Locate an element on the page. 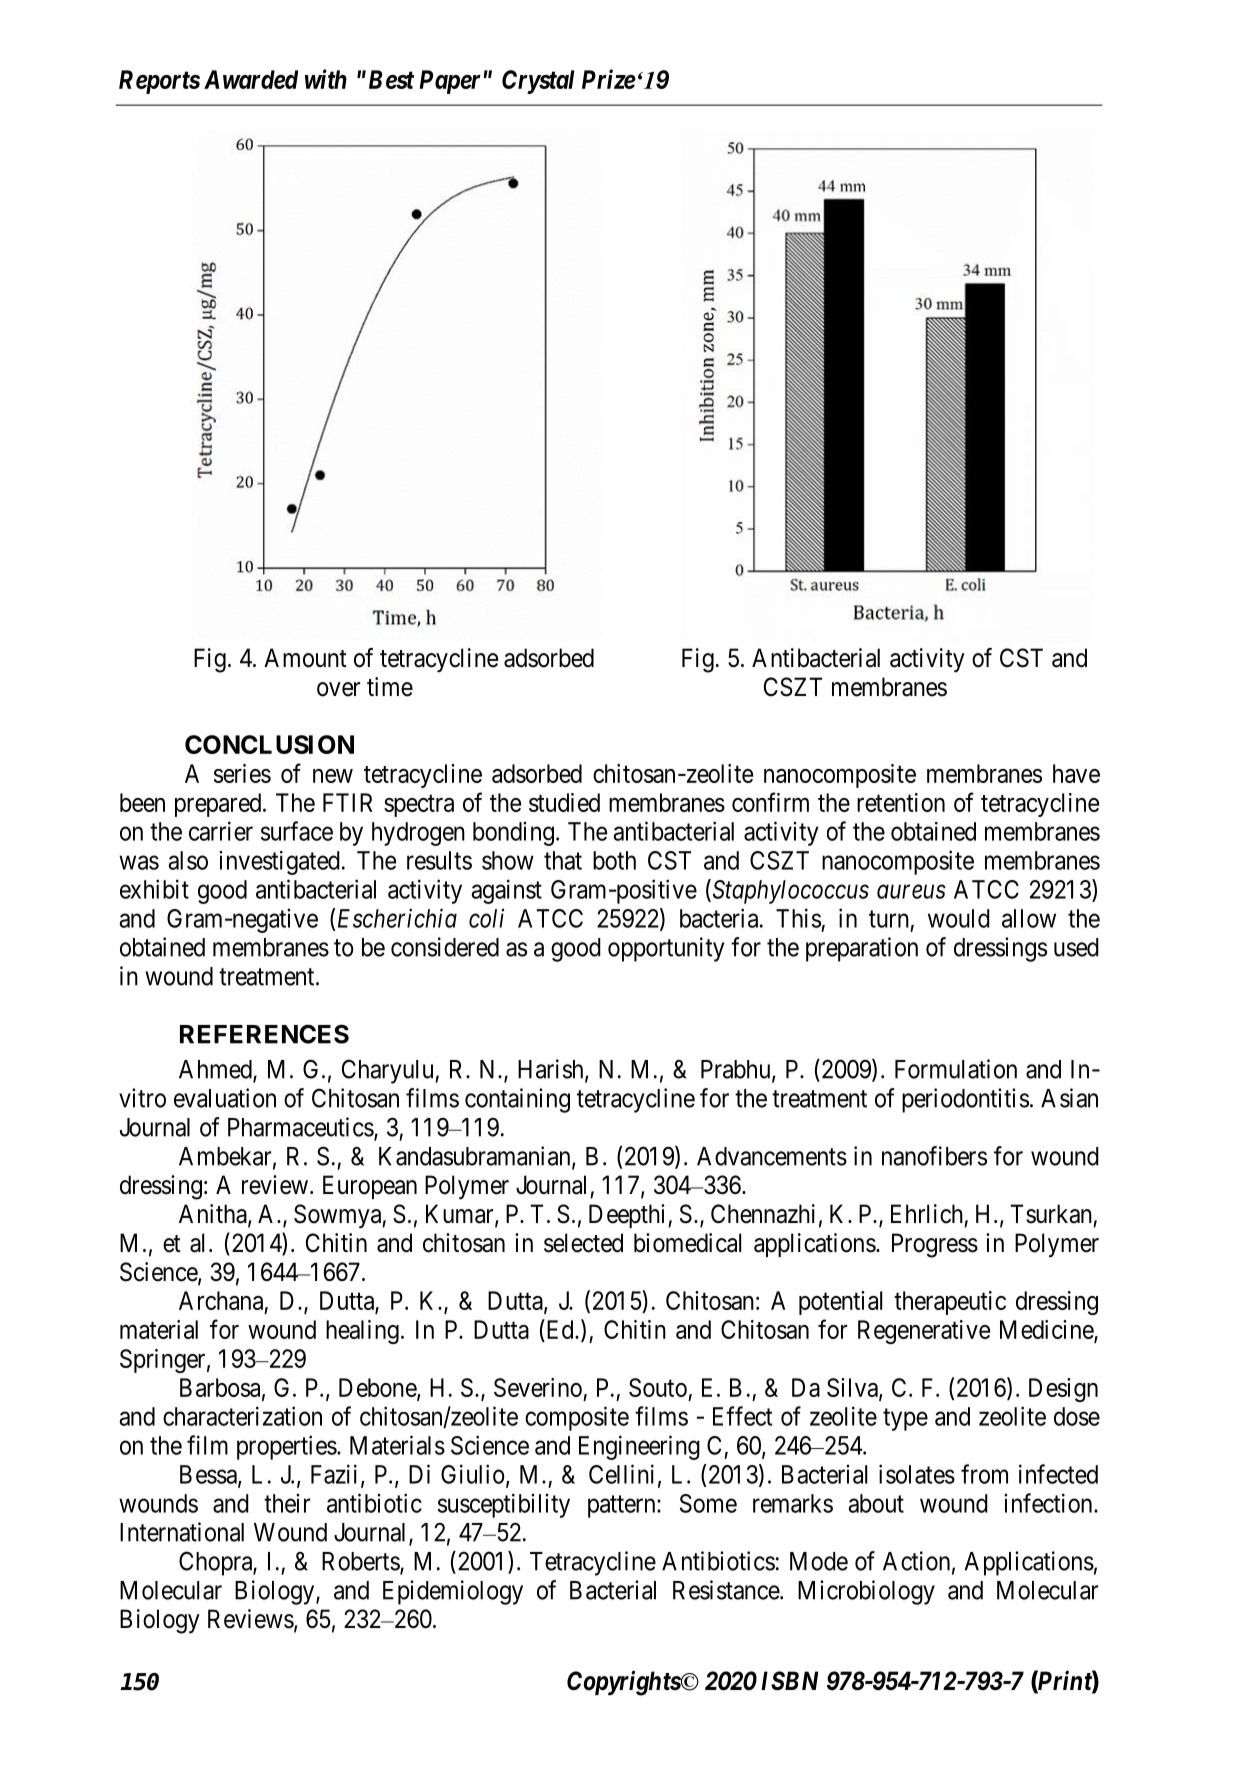 This image has height=1765, width=1248. would is located at coordinates (959, 918).
